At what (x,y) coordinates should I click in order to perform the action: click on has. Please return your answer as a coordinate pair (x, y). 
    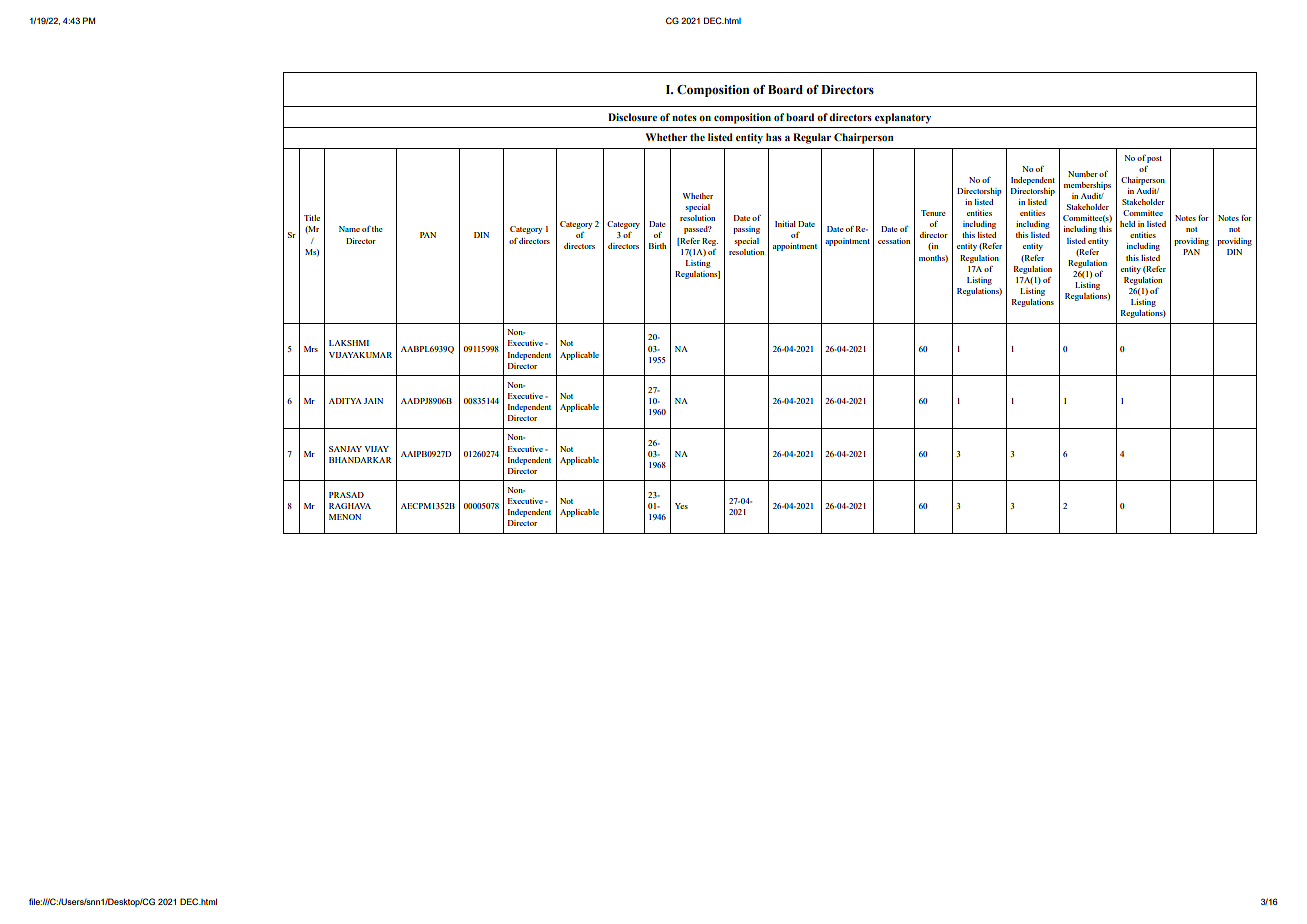
    Looking at the image, I should click on (774, 137).
